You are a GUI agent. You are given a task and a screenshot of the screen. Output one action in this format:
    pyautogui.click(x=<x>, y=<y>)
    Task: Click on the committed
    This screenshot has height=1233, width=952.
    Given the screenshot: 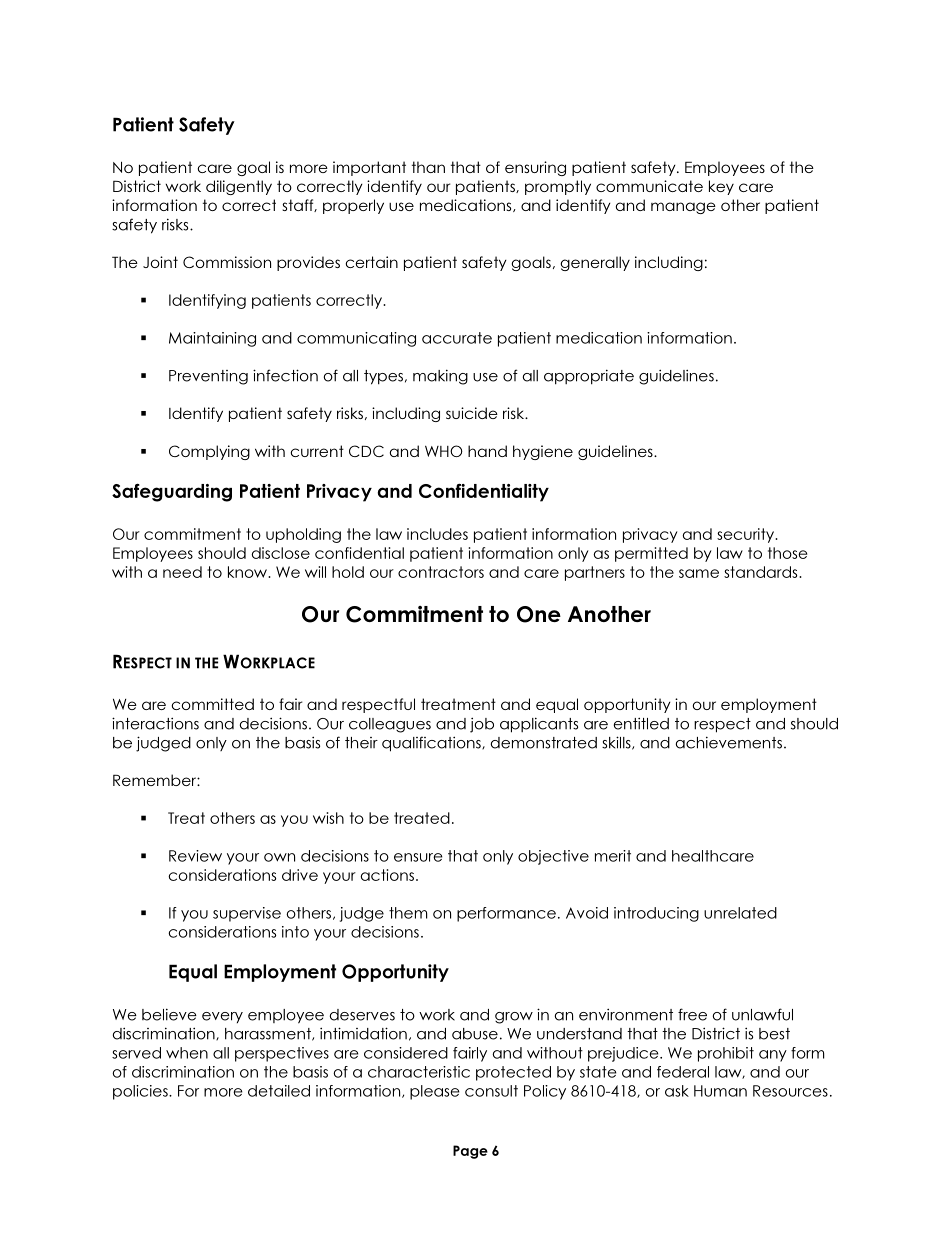 What is the action you would take?
    pyautogui.click(x=213, y=704)
